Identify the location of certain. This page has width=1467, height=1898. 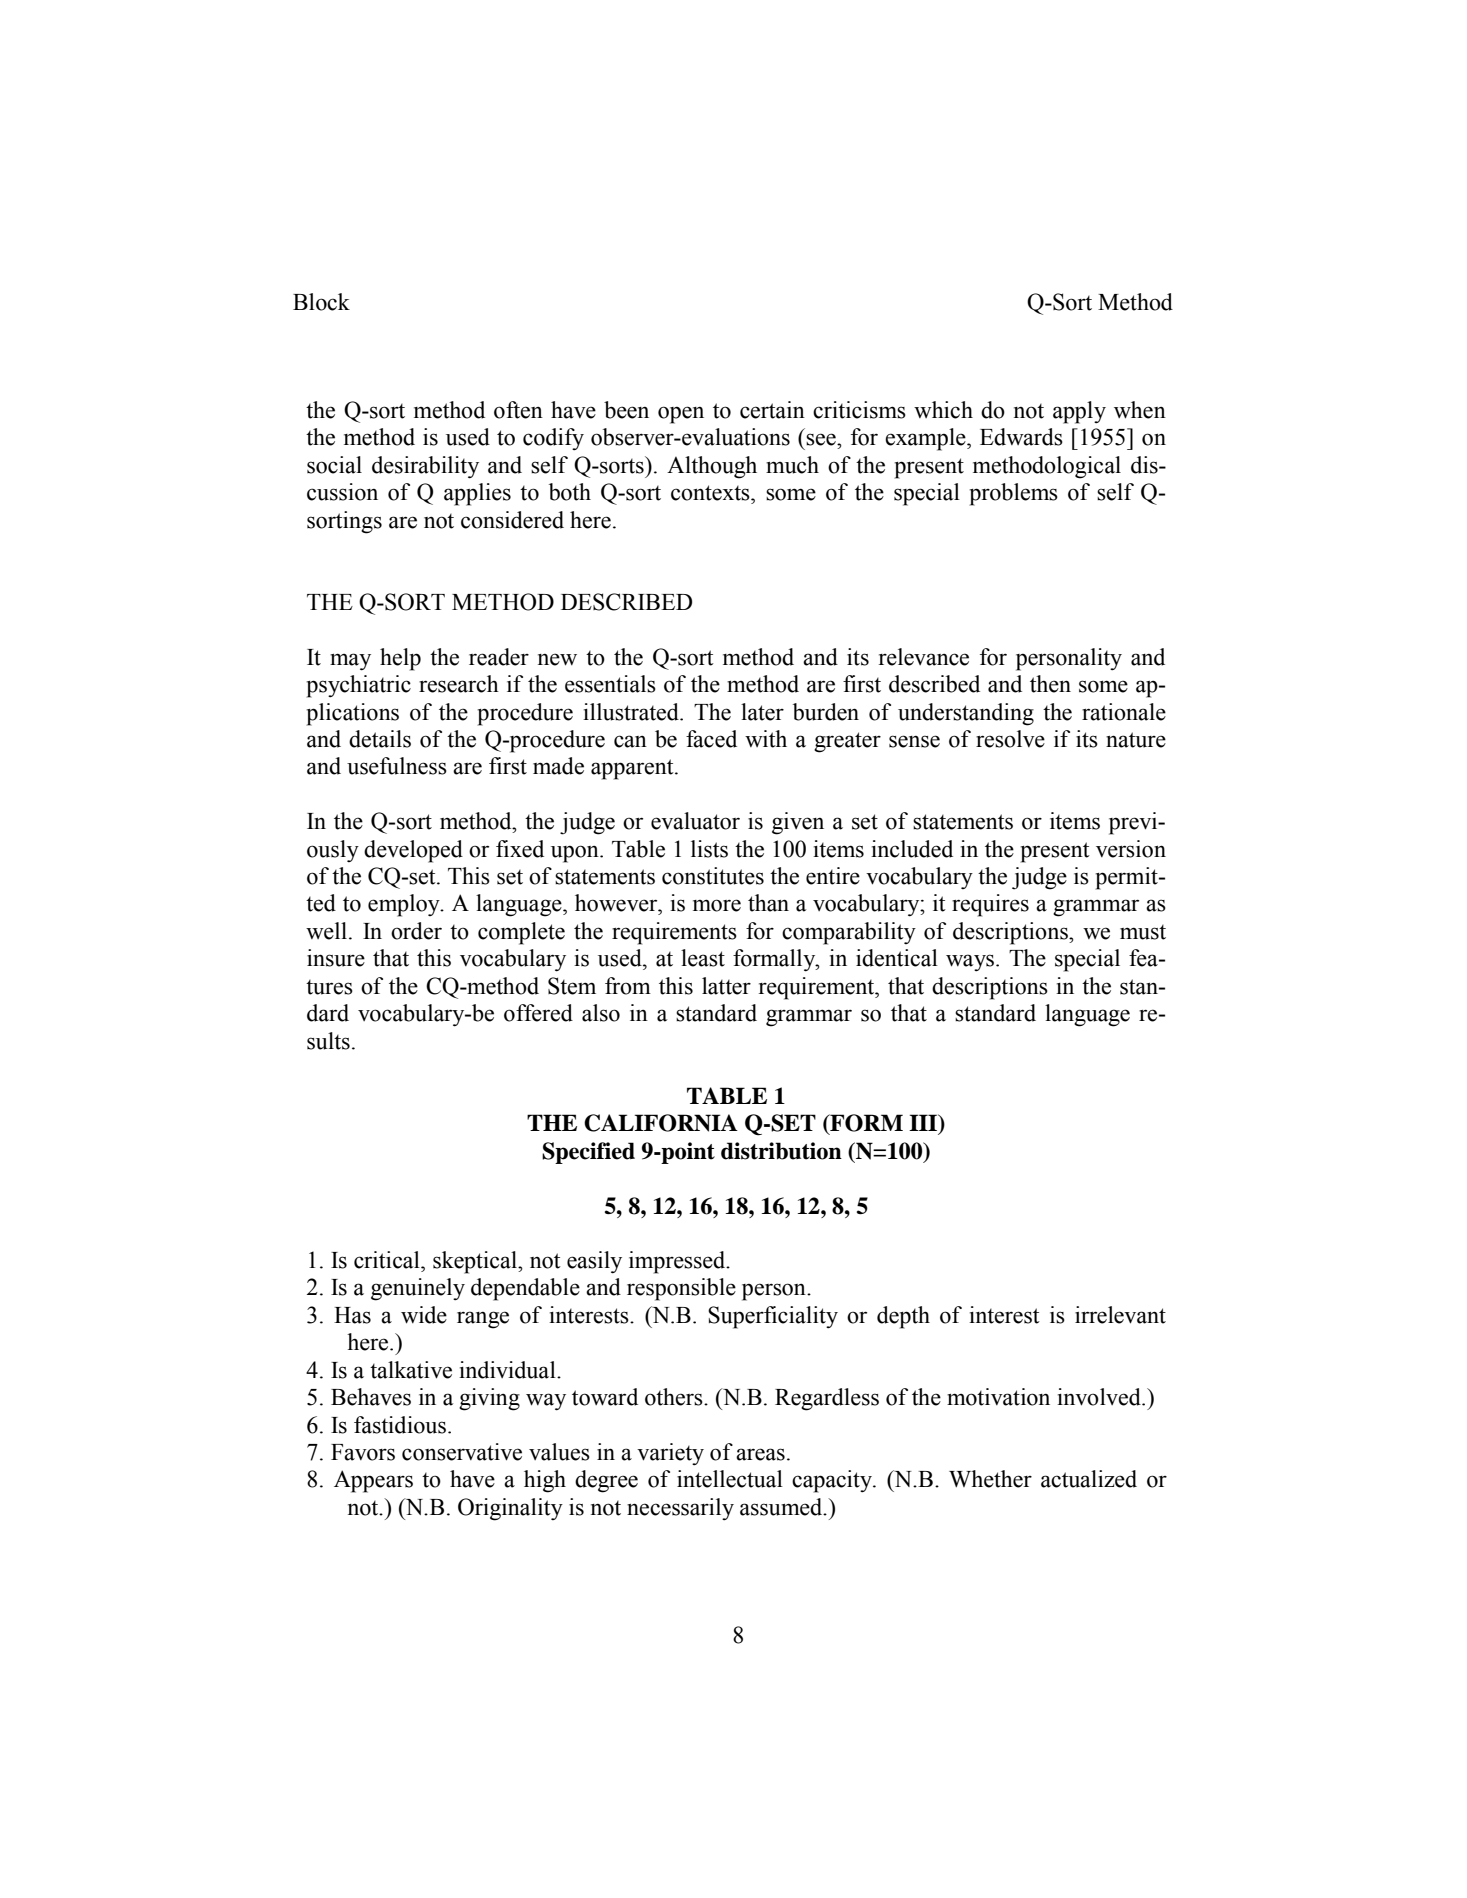
(772, 410).
